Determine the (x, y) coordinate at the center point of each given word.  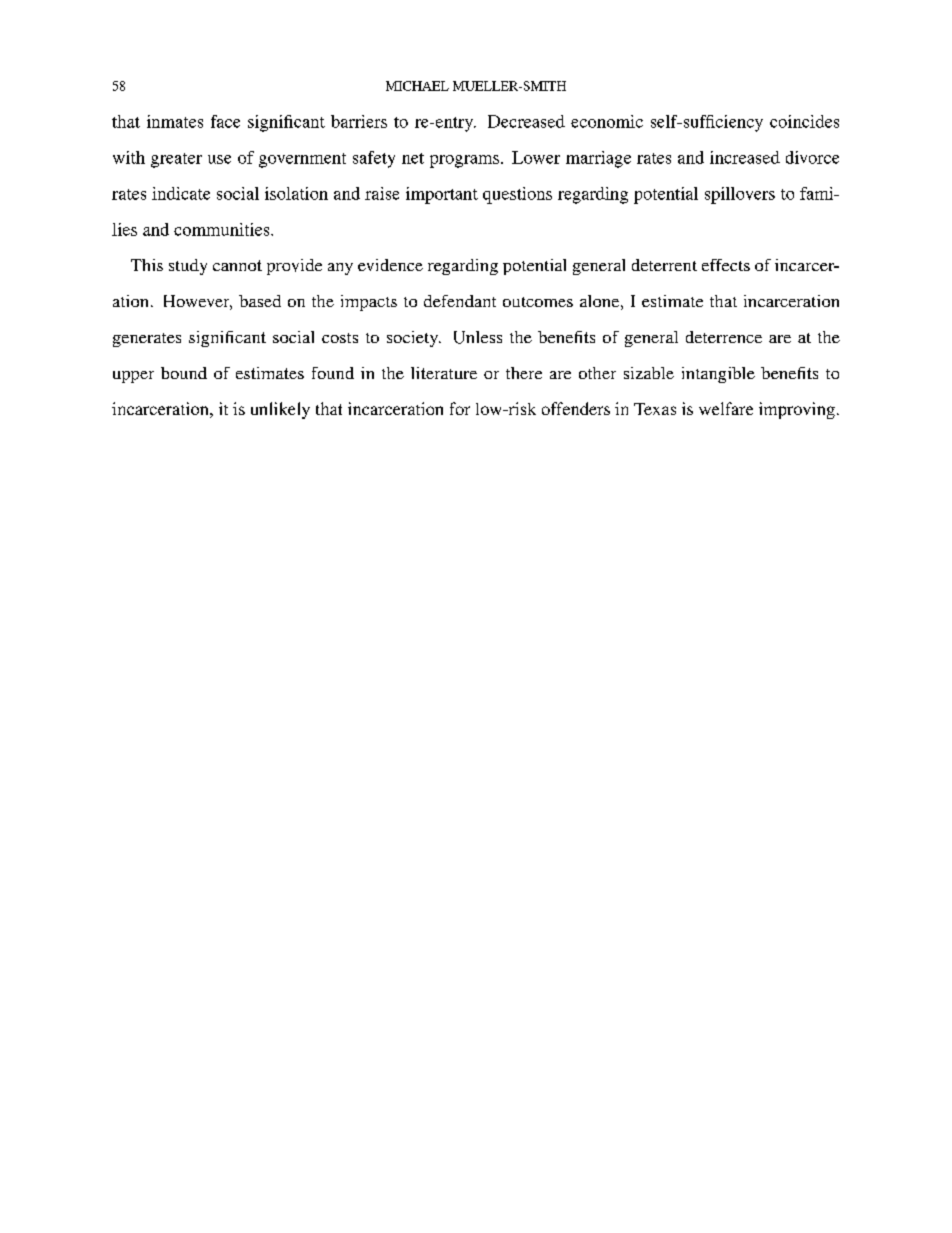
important (442, 195)
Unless (478, 337)
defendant (460, 301)
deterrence (724, 337)
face (225, 121)
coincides (804, 121)
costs (340, 338)
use (219, 159)
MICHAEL (417, 86)
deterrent (664, 265)
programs (464, 161)
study (188, 267)
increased (745, 157)
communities (223, 229)
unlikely (280, 410)
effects (726, 265)
